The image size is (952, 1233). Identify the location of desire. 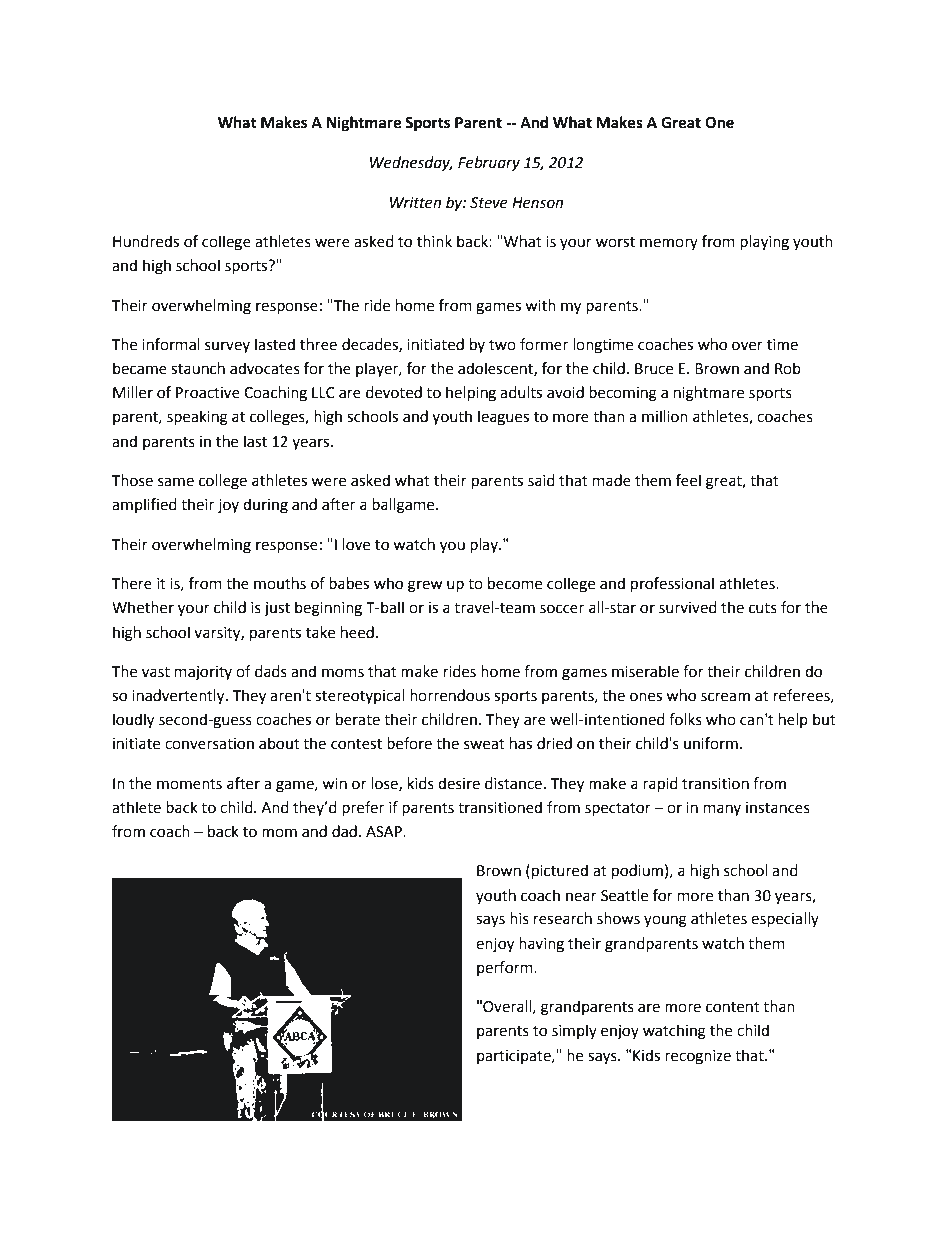
(459, 783).
